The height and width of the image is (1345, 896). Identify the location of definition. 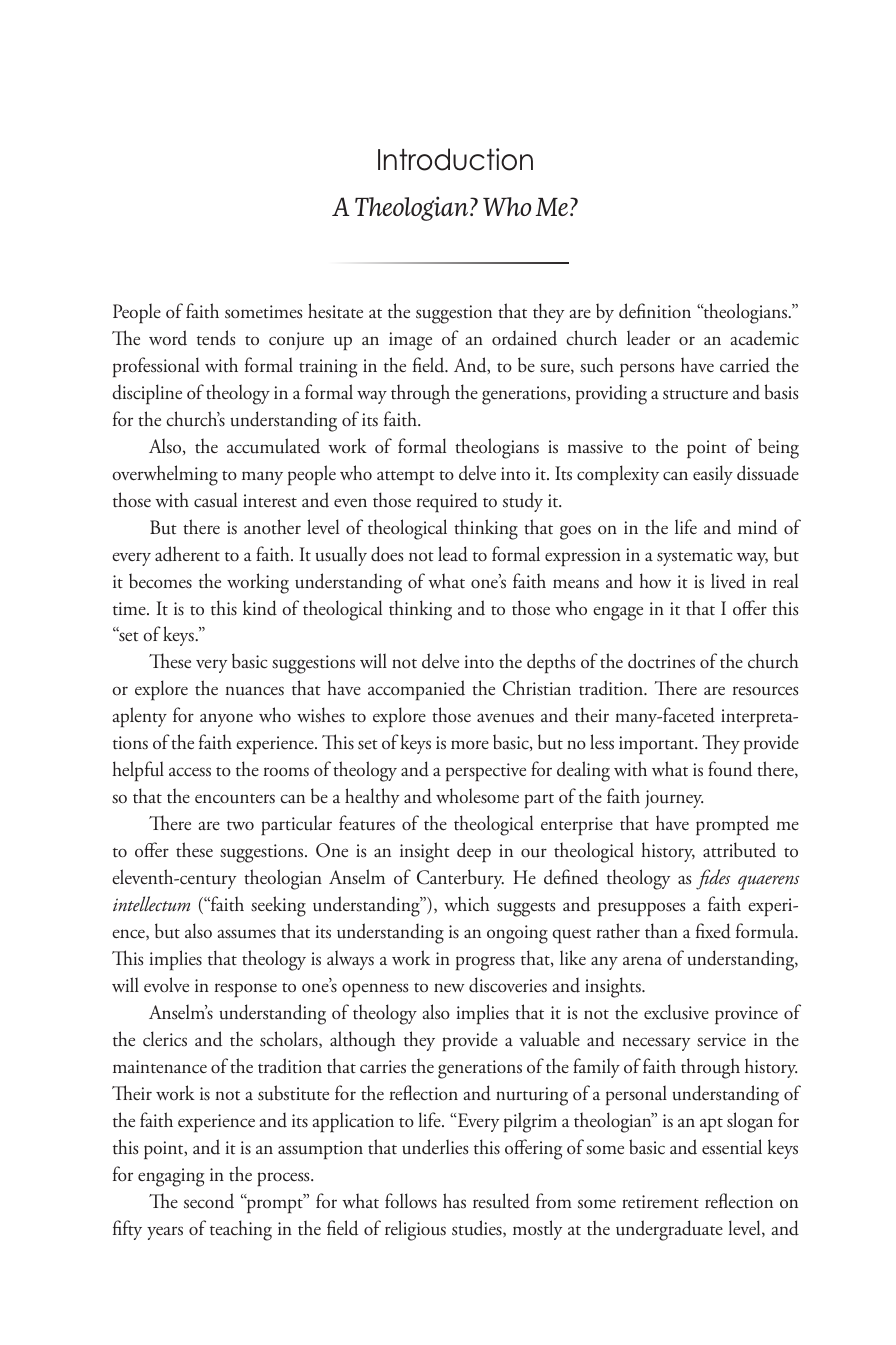
(655, 311).
